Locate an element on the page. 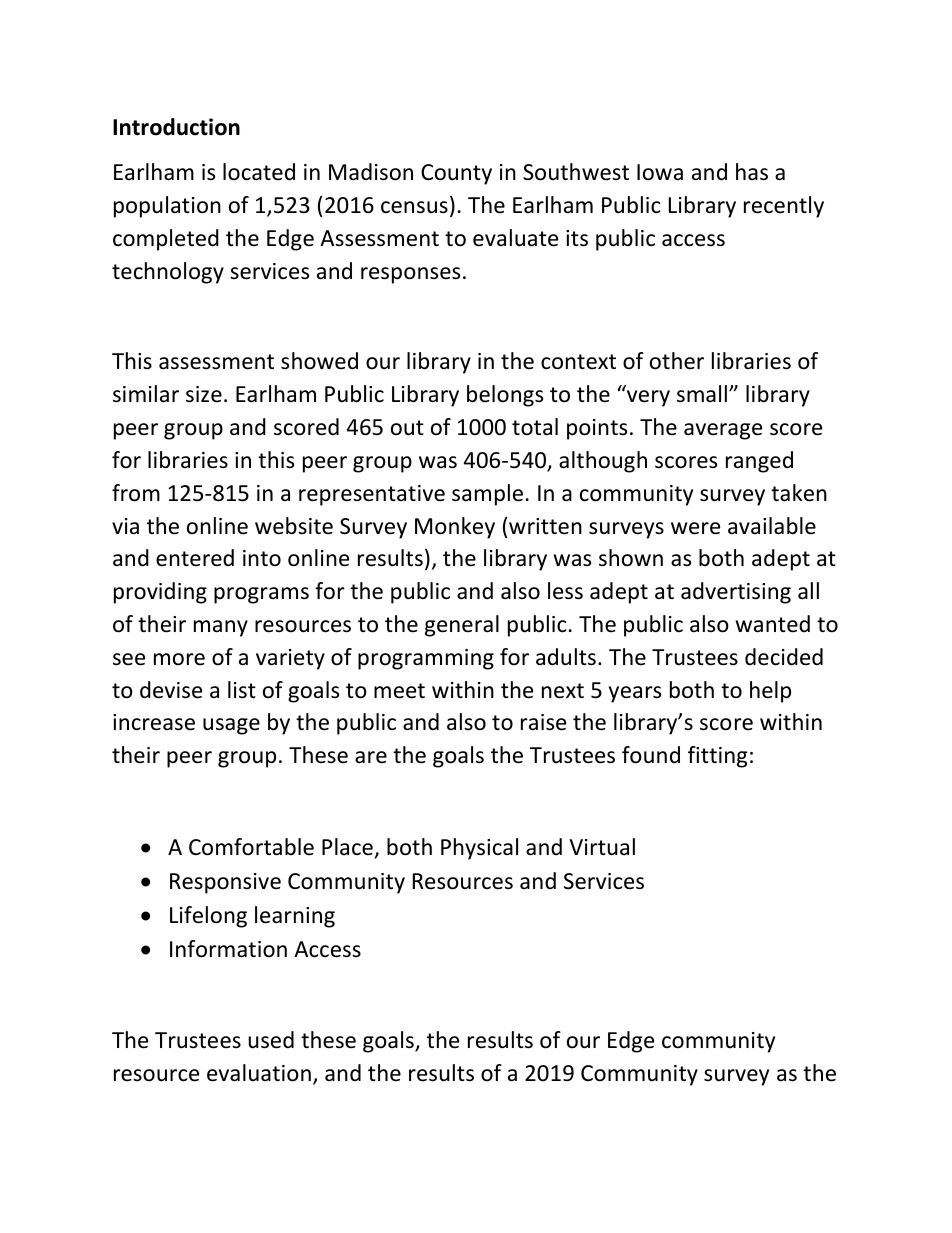 The height and width of the image is (1233, 952). Comfortable is located at coordinates (251, 847).
